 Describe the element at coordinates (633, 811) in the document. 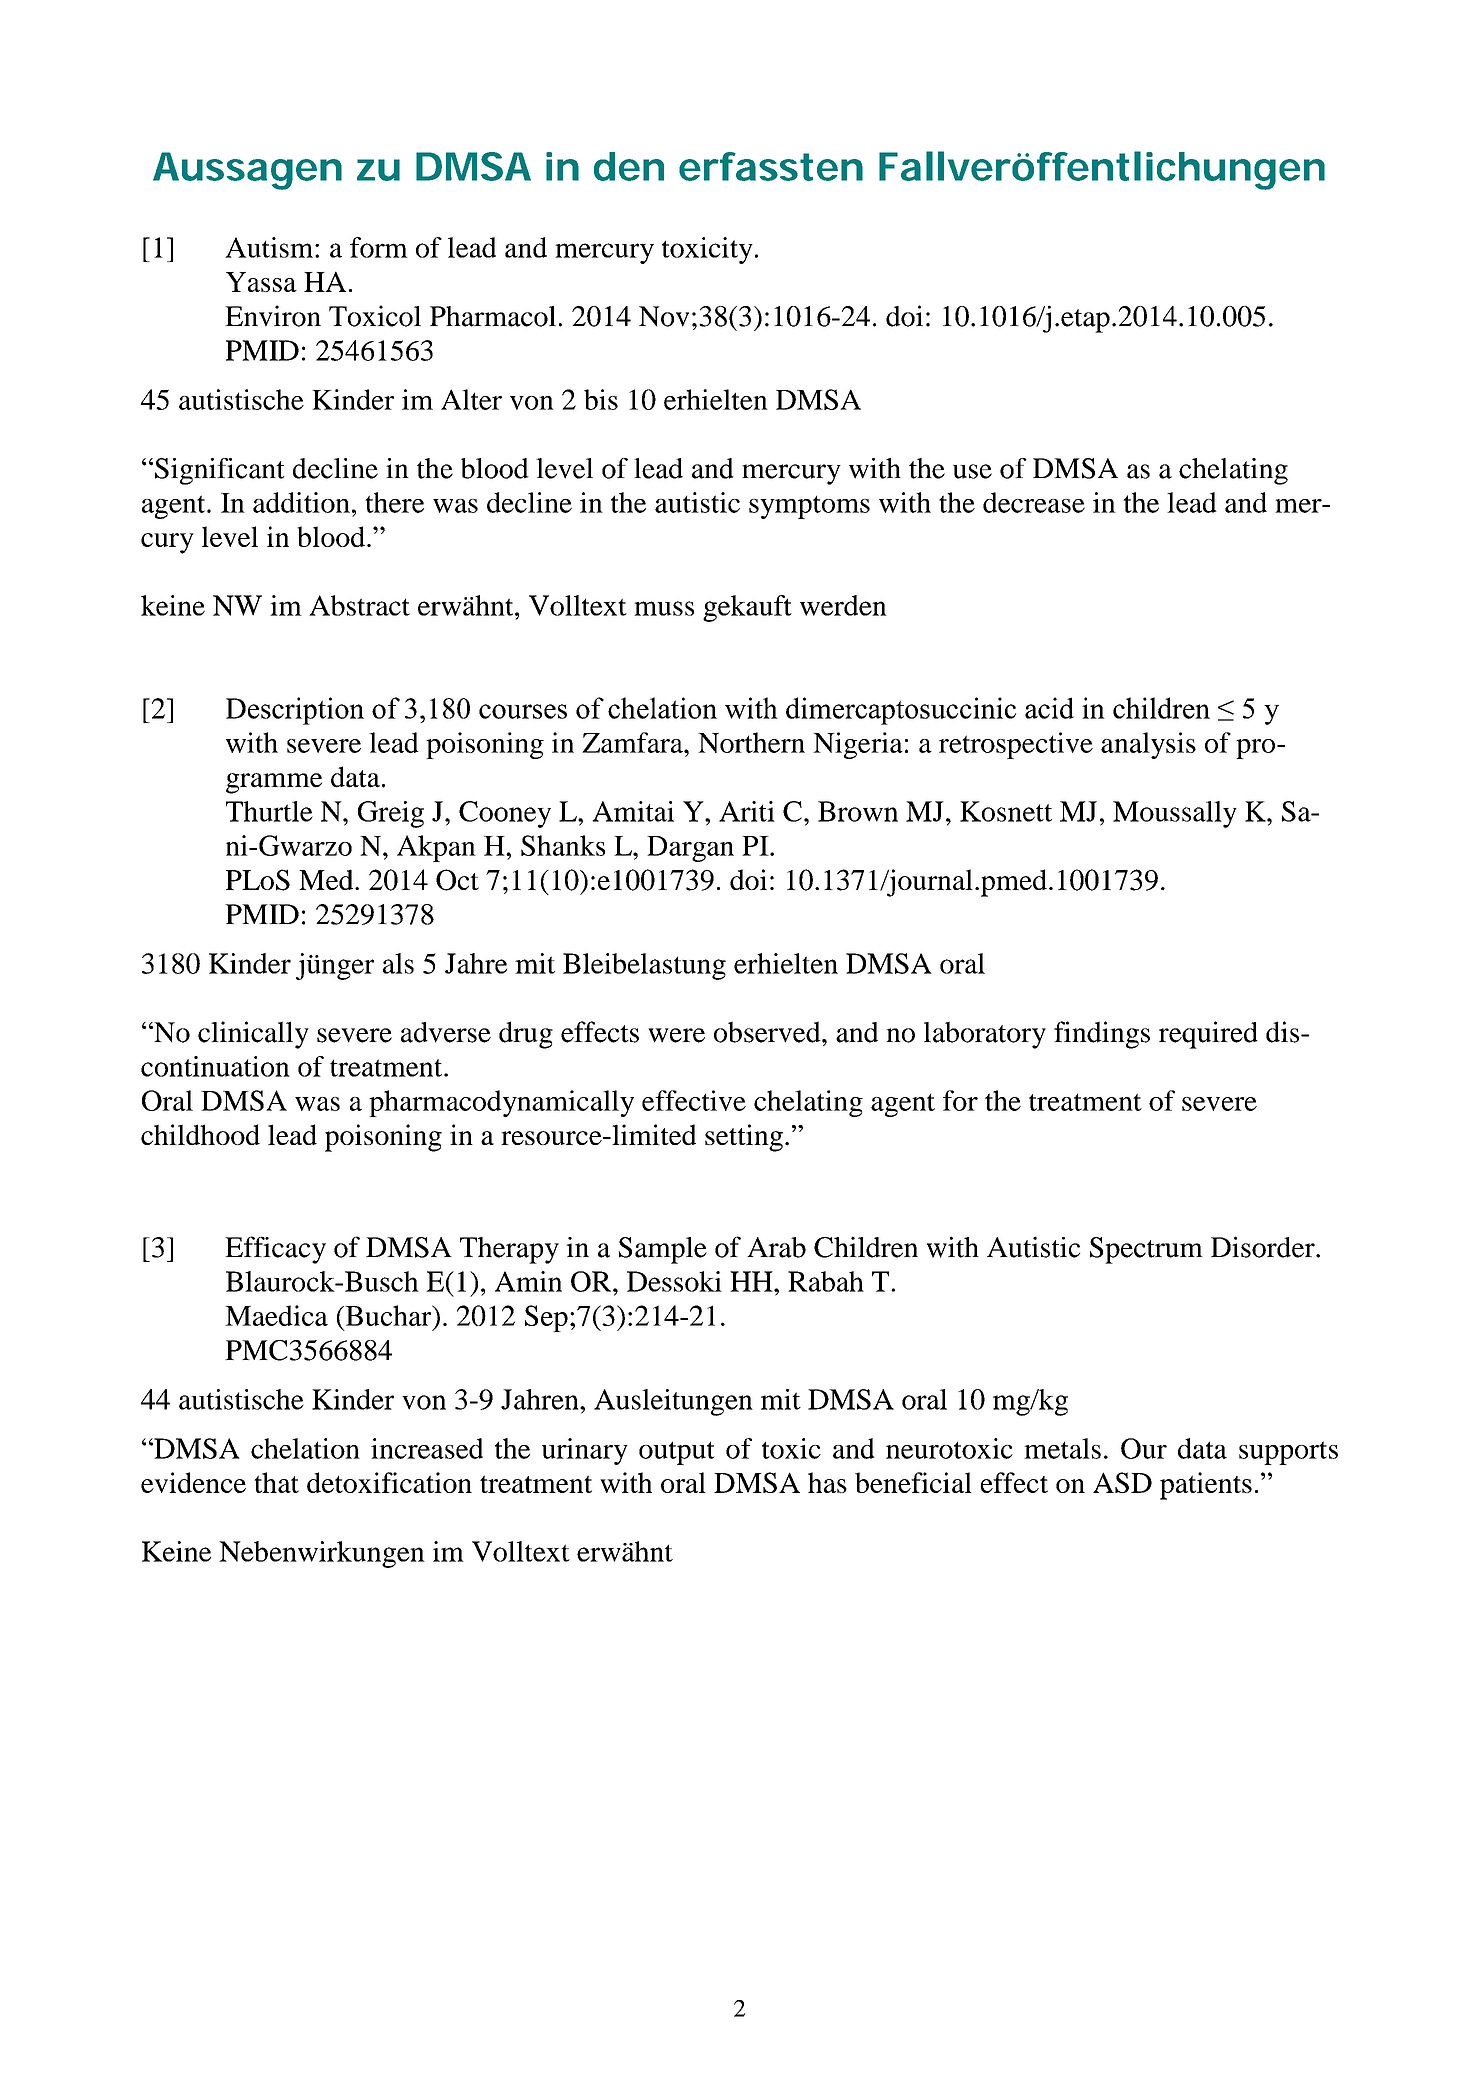

I see `Amitai` at that location.
